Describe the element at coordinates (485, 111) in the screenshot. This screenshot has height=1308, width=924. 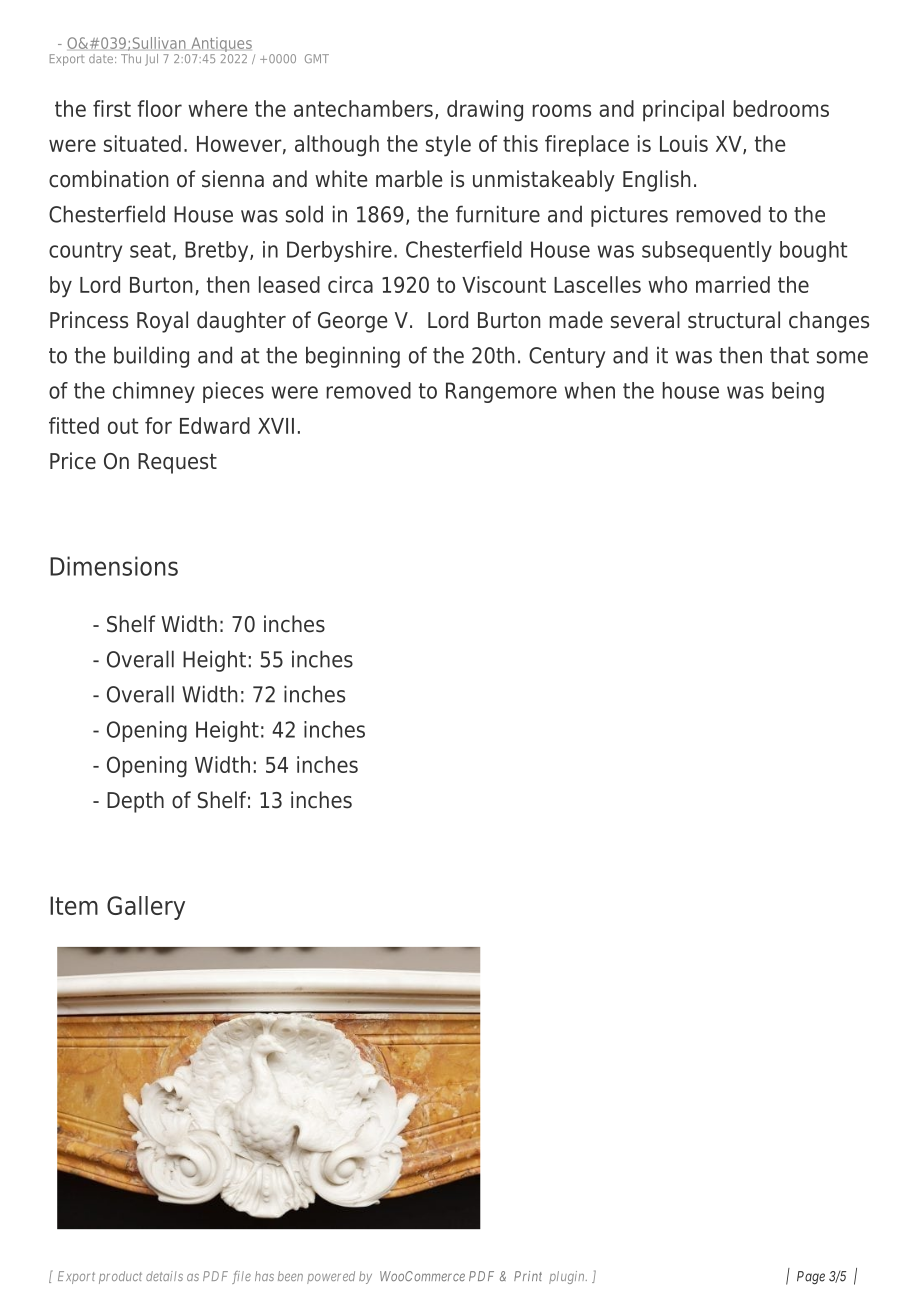
I see `drawing` at that location.
